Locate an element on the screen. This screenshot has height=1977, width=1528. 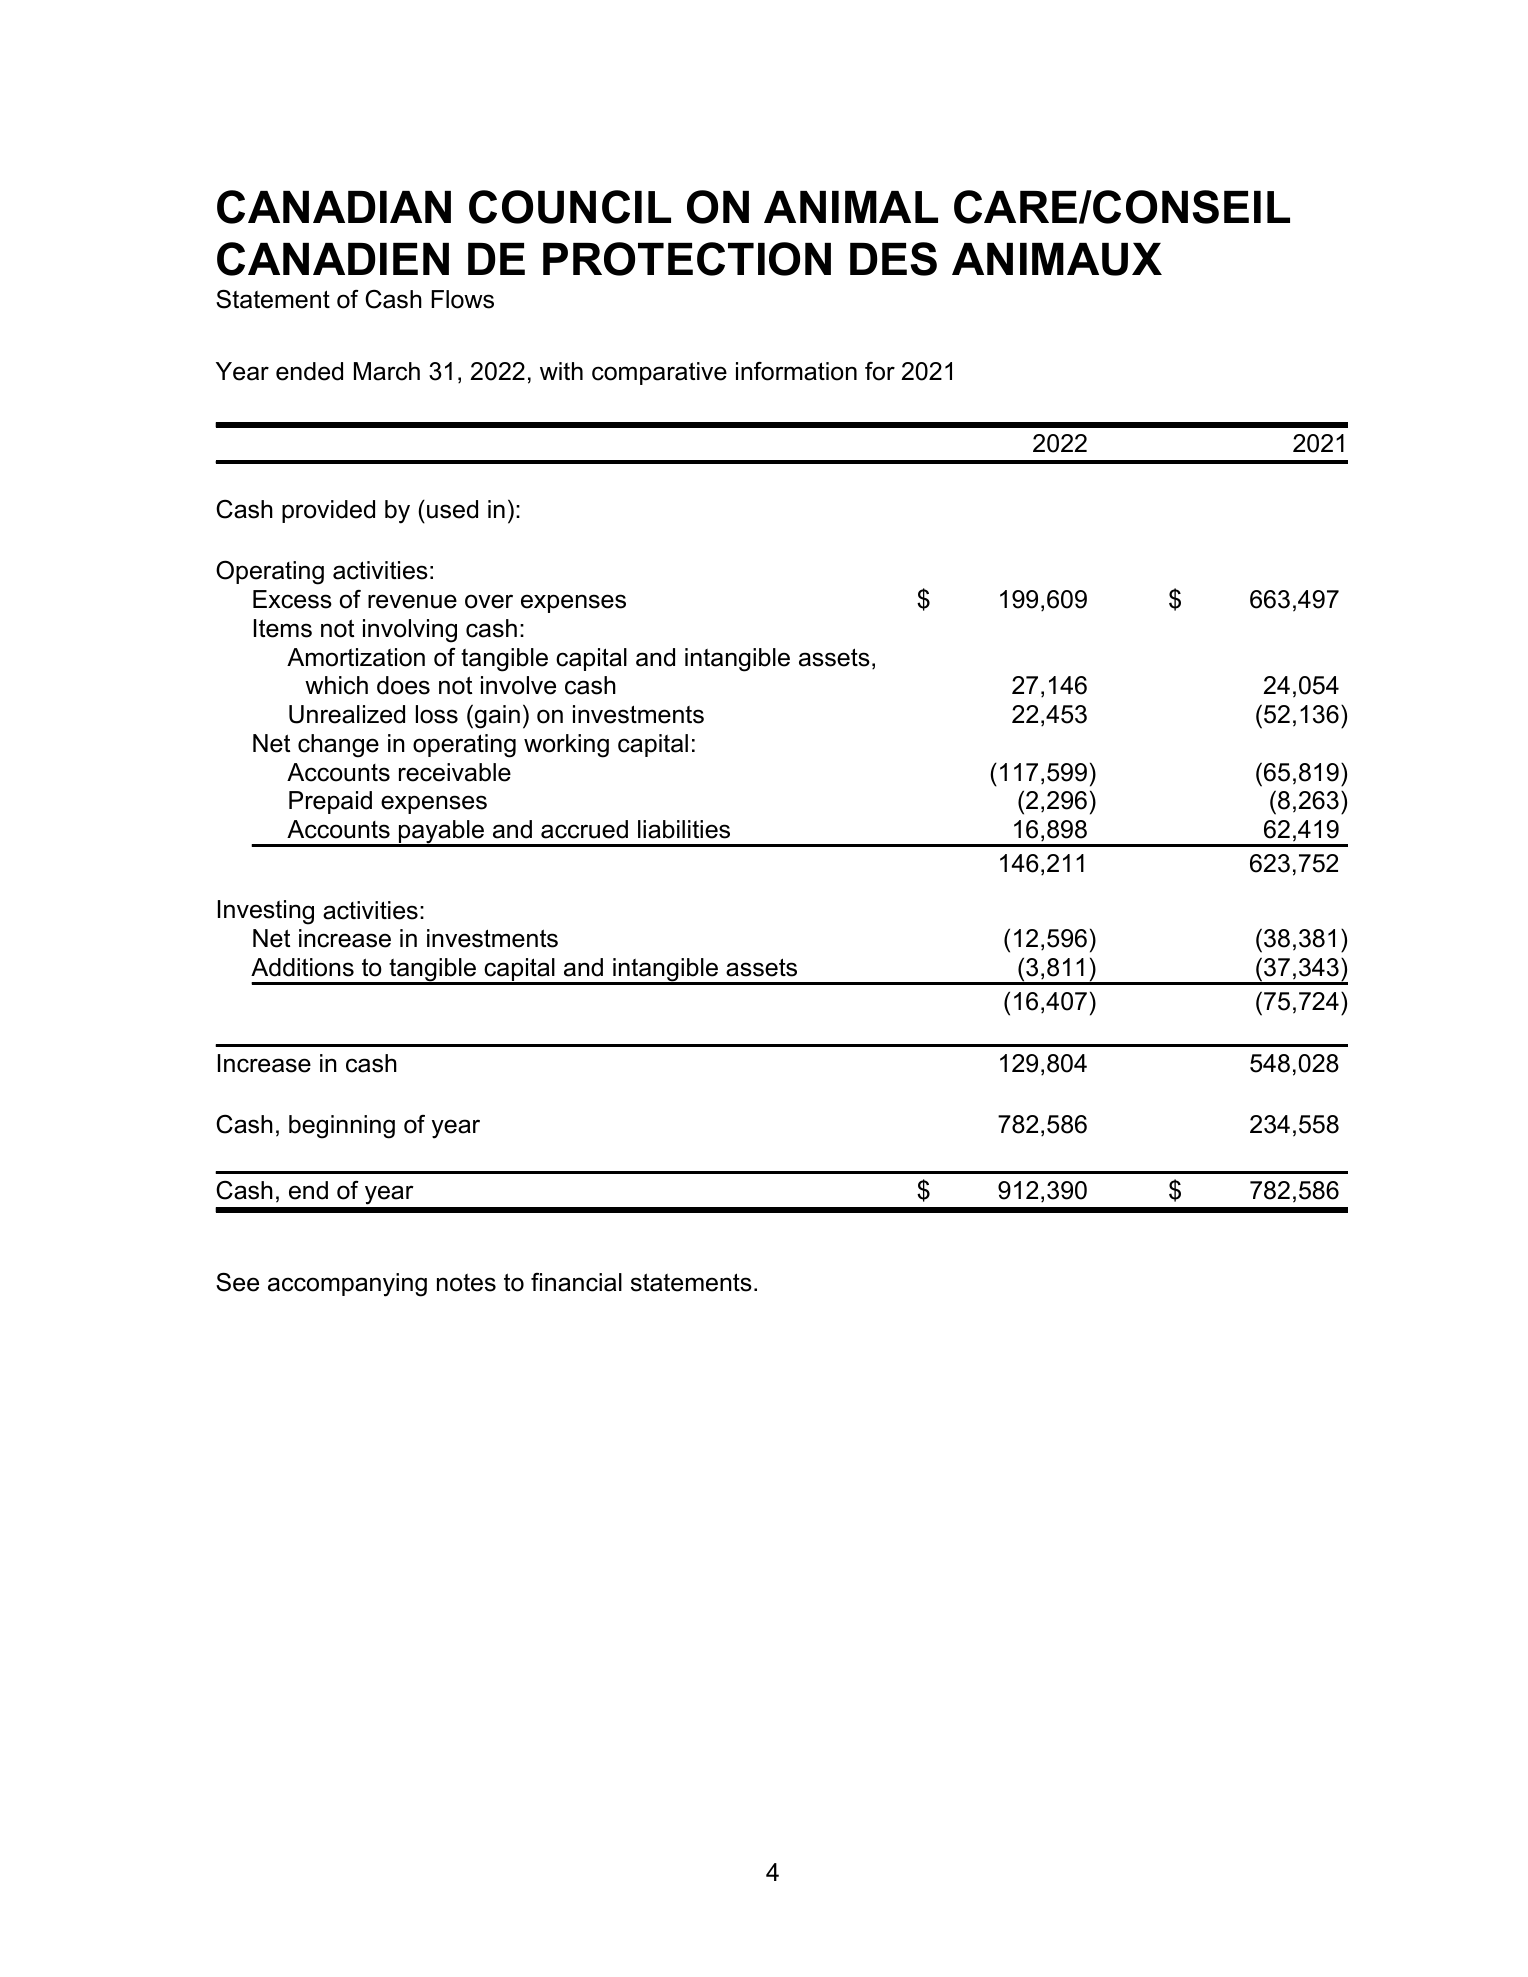
Excess is located at coordinates (292, 599).
